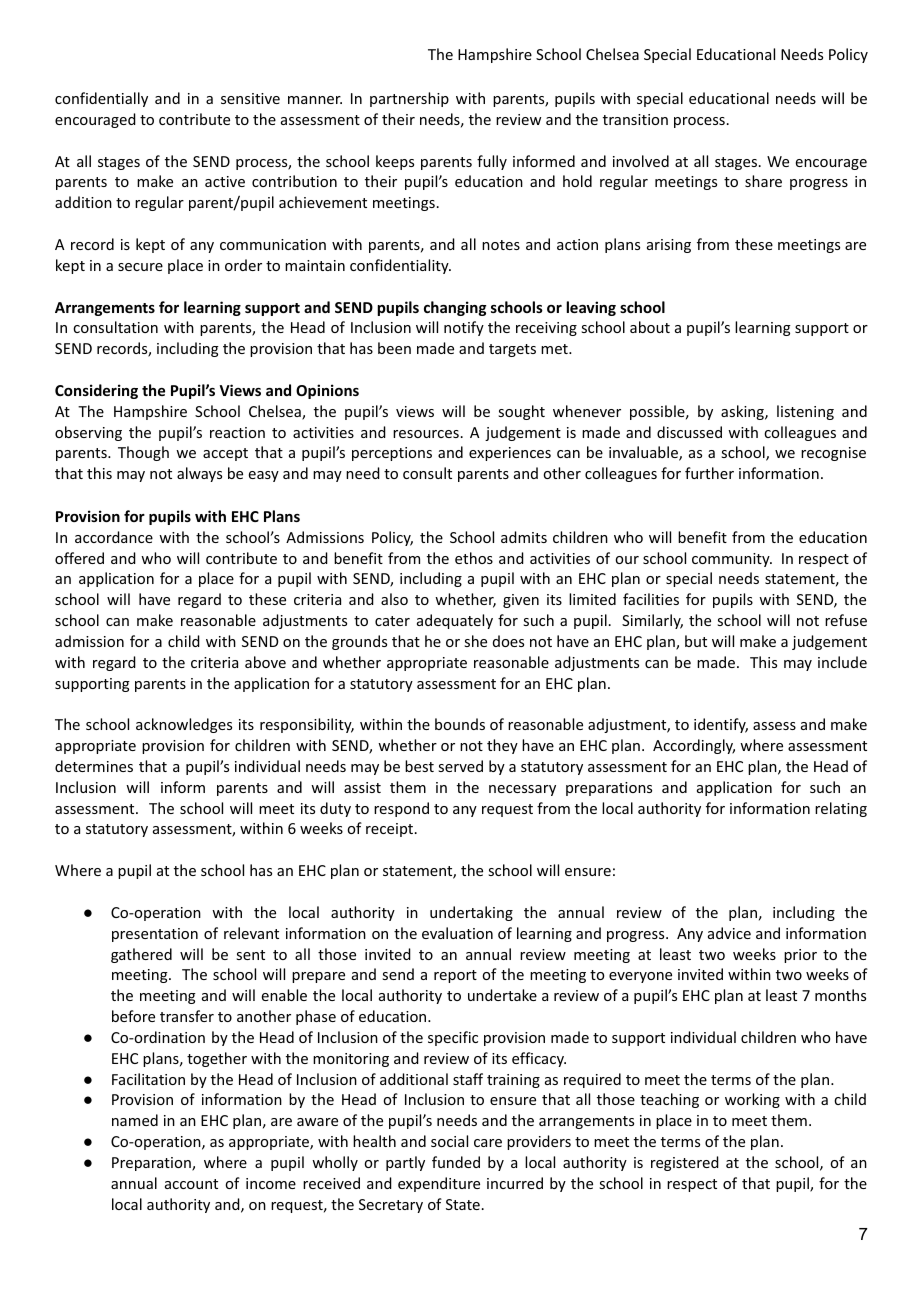 Image resolution: width=924 pixels, height=1307 pixels. I want to click on undertaking, so click(471, 913).
